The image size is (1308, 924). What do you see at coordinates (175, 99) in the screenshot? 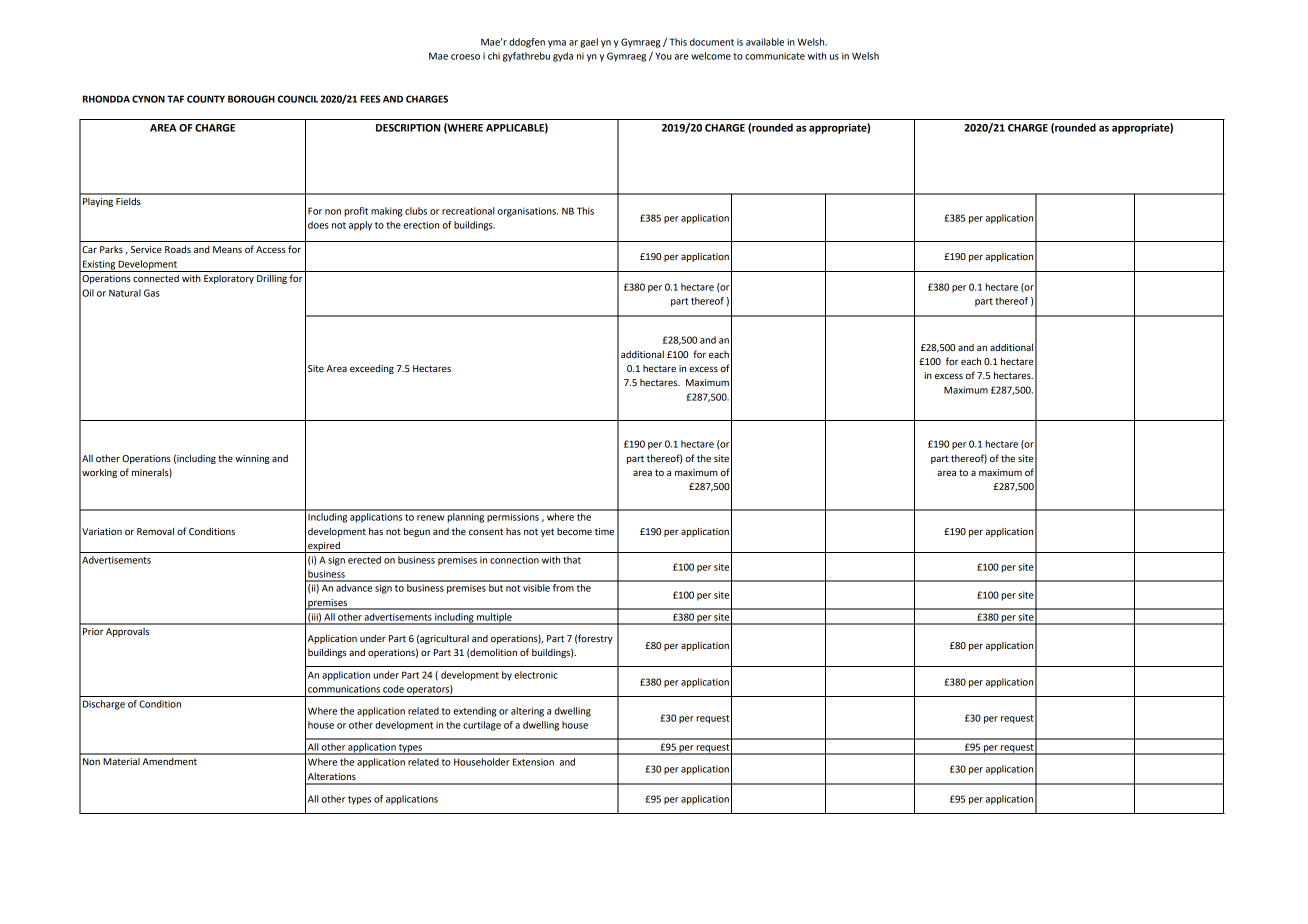
I see `TAF` at bounding box center [175, 99].
